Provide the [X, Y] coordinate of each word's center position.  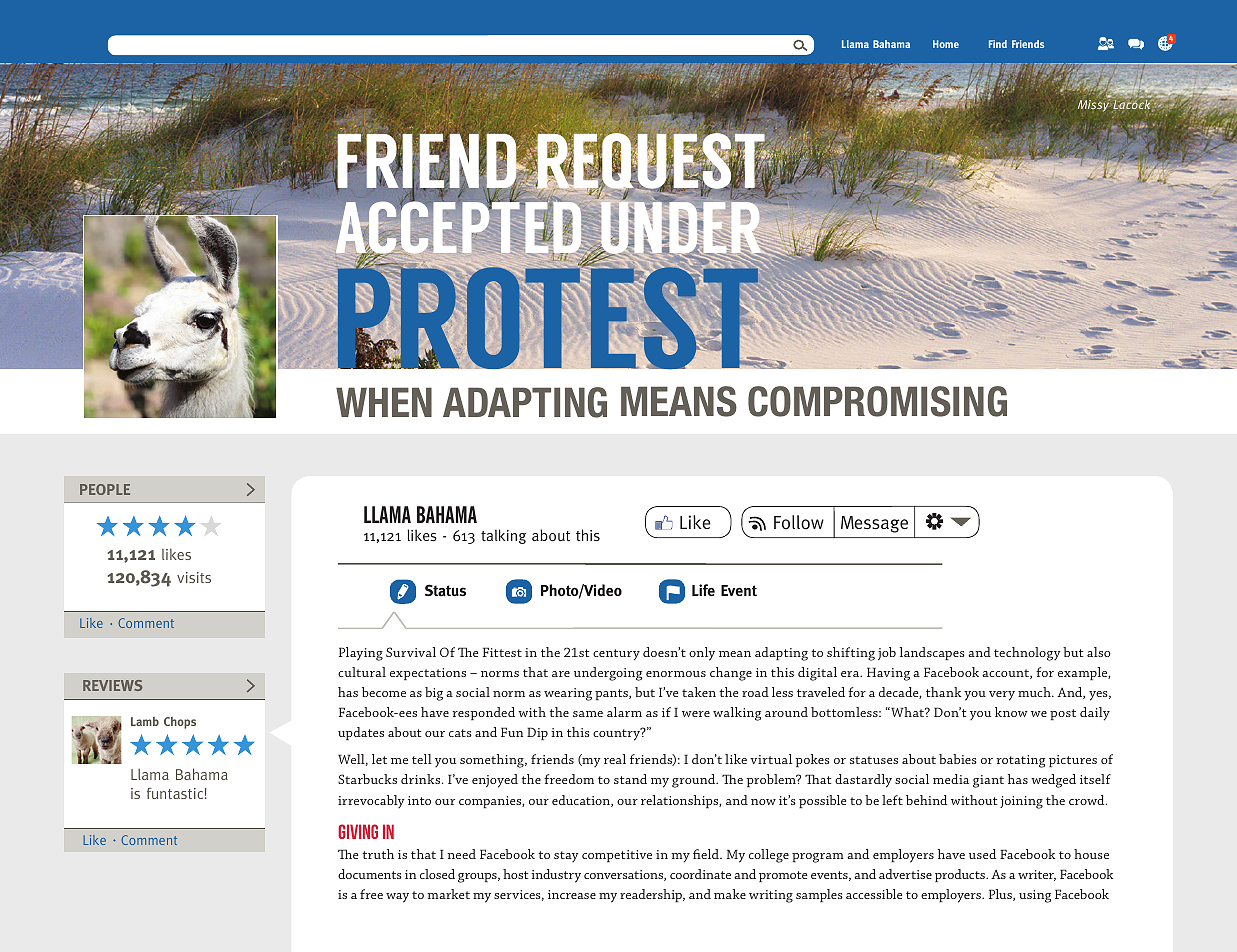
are [561, 674]
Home [946, 44]
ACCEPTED [460, 228]
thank [944, 692]
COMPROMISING [877, 401]
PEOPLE [105, 489]
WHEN [384, 402]
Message [874, 524]
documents [370, 874]
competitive [617, 856]
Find [998, 44]
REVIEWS [112, 685]
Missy [1095, 105]
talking [503, 536]
